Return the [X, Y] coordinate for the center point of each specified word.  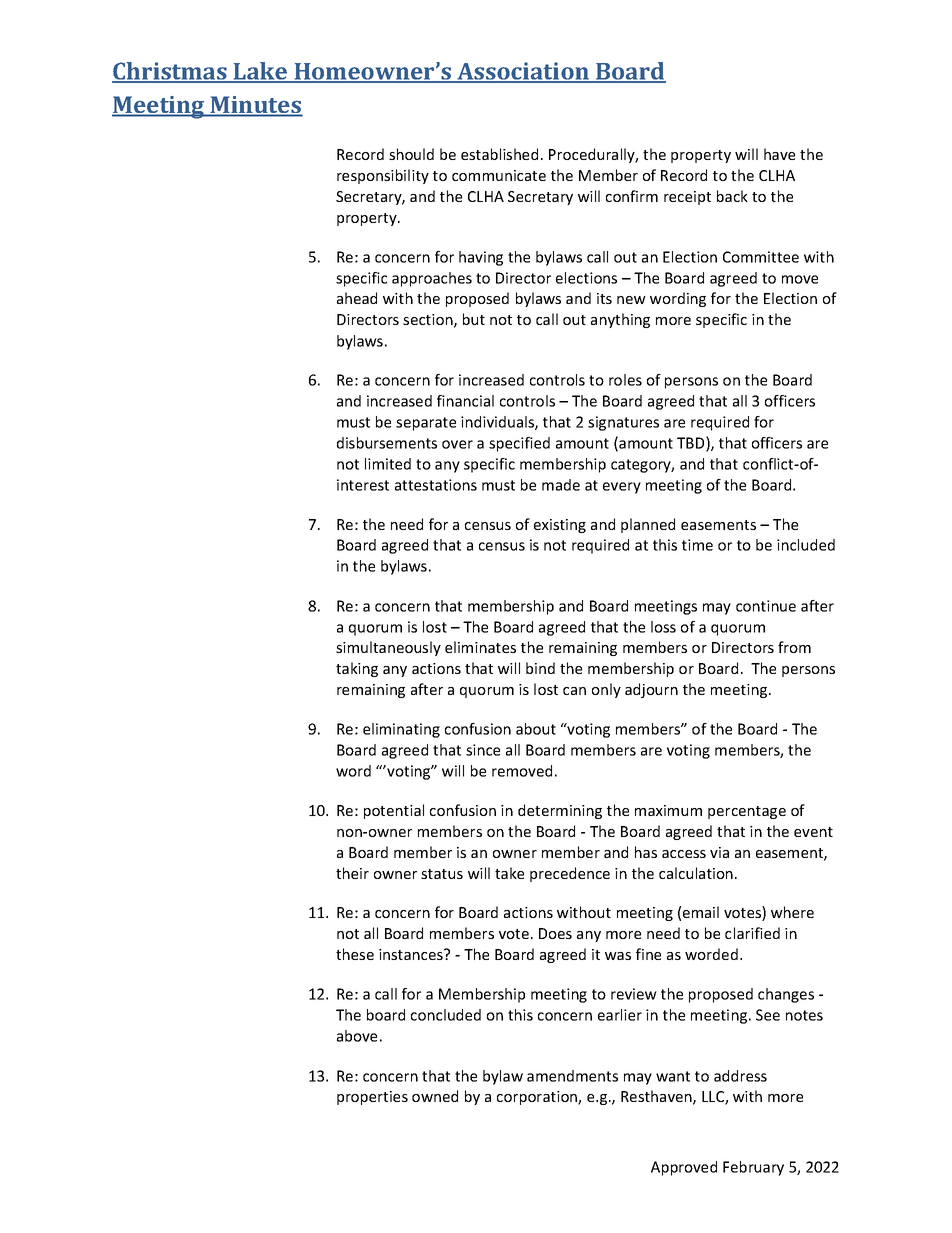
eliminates [480, 647]
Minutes [255, 106]
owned [435, 1096]
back [732, 196]
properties [372, 1098]
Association [523, 72]
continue [766, 606]
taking [357, 669]
